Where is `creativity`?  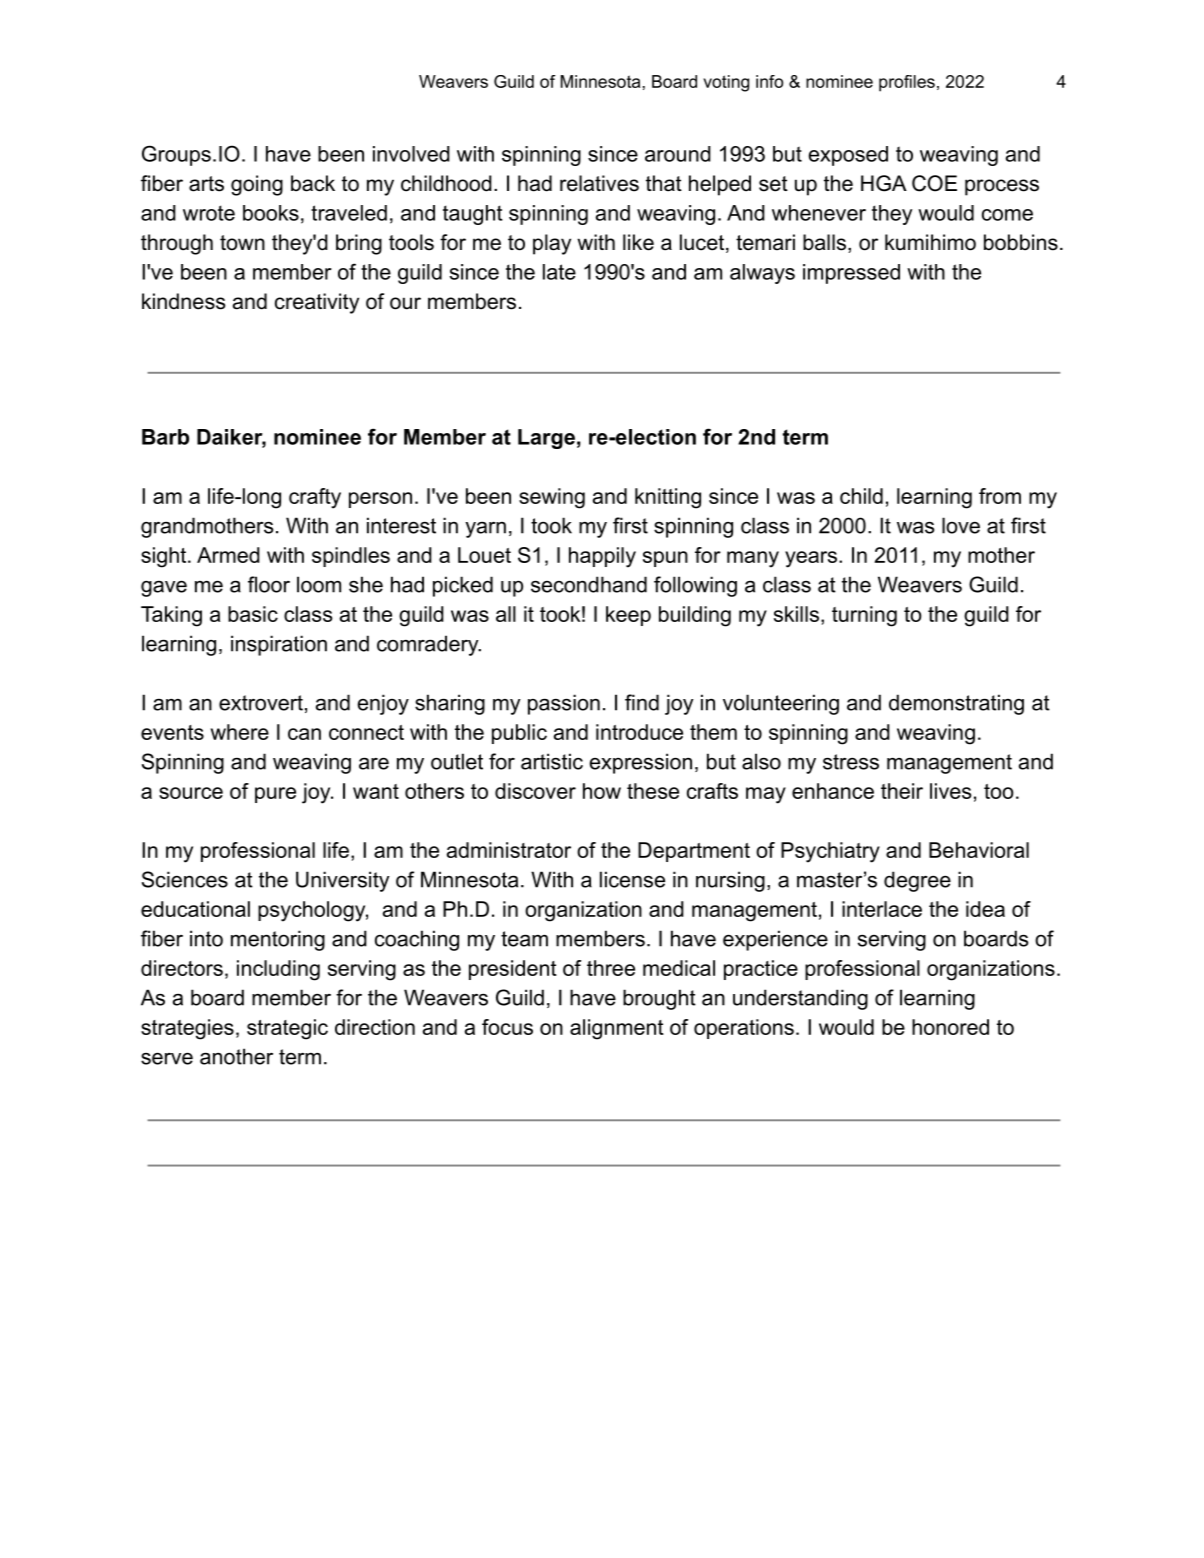 creativity is located at coordinates (317, 303).
